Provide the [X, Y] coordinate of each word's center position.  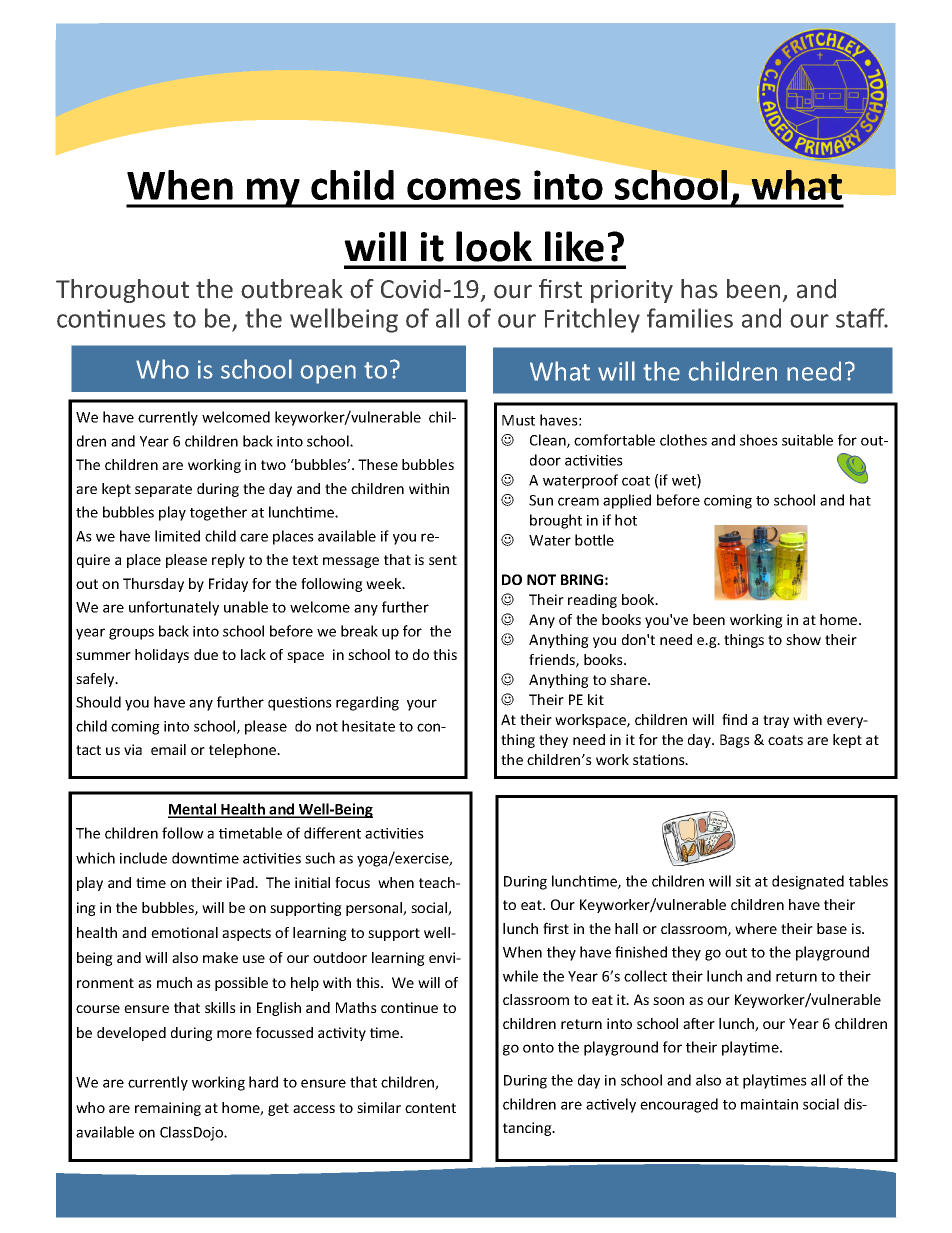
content [430, 1108]
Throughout [122, 291]
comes [464, 189]
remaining [168, 1109]
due [206, 654]
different [332, 833]
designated [808, 882]
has [699, 289]
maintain [769, 1104]
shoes [759, 440]
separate [163, 490]
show [803, 639]
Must [518, 420]
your [422, 705]
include [143, 858]
